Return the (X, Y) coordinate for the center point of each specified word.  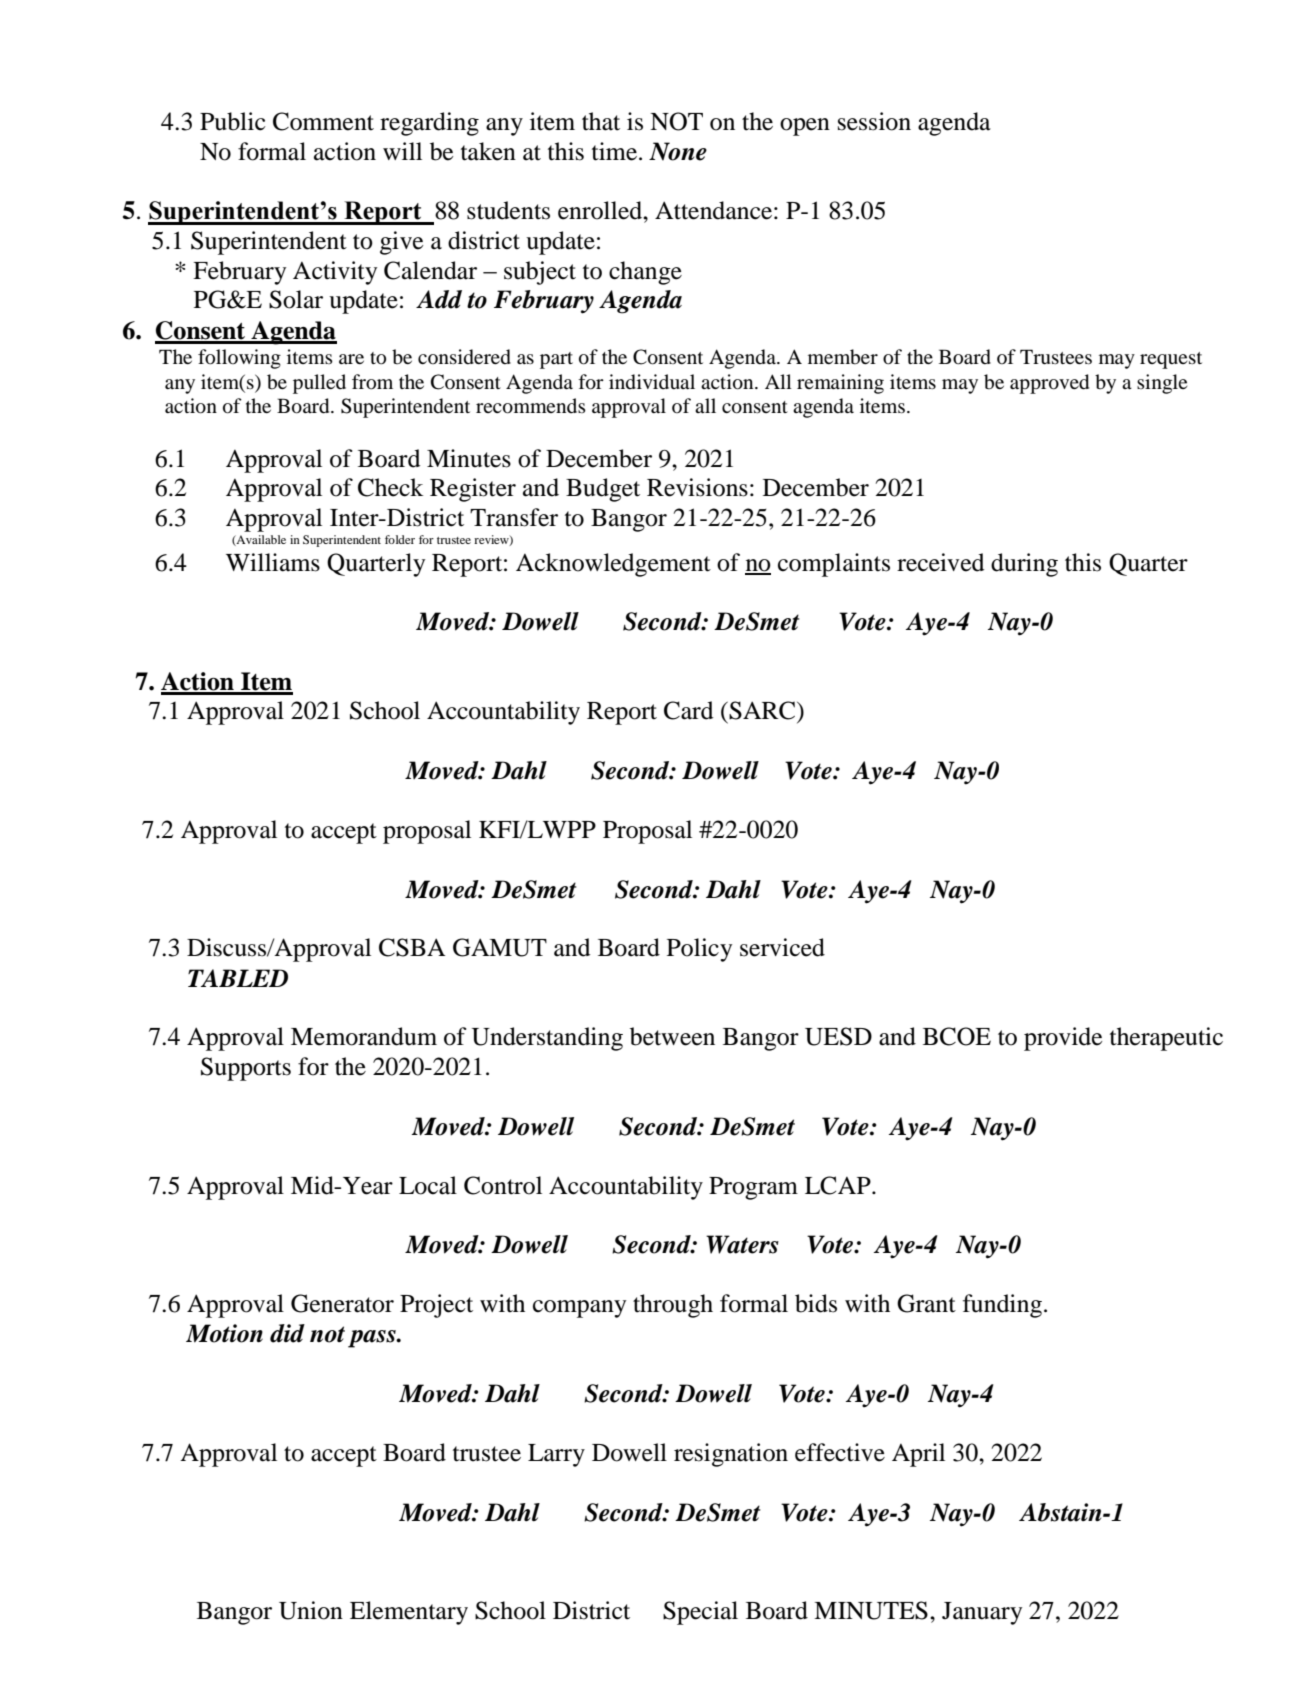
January (982, 1613)
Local (428, 1185)
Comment (323, 121)
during (1024, 565)
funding (1004, 1306)
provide (1063, 1039)
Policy (699, 950)
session (874, 121)
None (678, 151)
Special (700, 1613)
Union (311, 1610)
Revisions (697, 487)
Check (390, 487)
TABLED (238, 978)
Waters (742, 1244)
